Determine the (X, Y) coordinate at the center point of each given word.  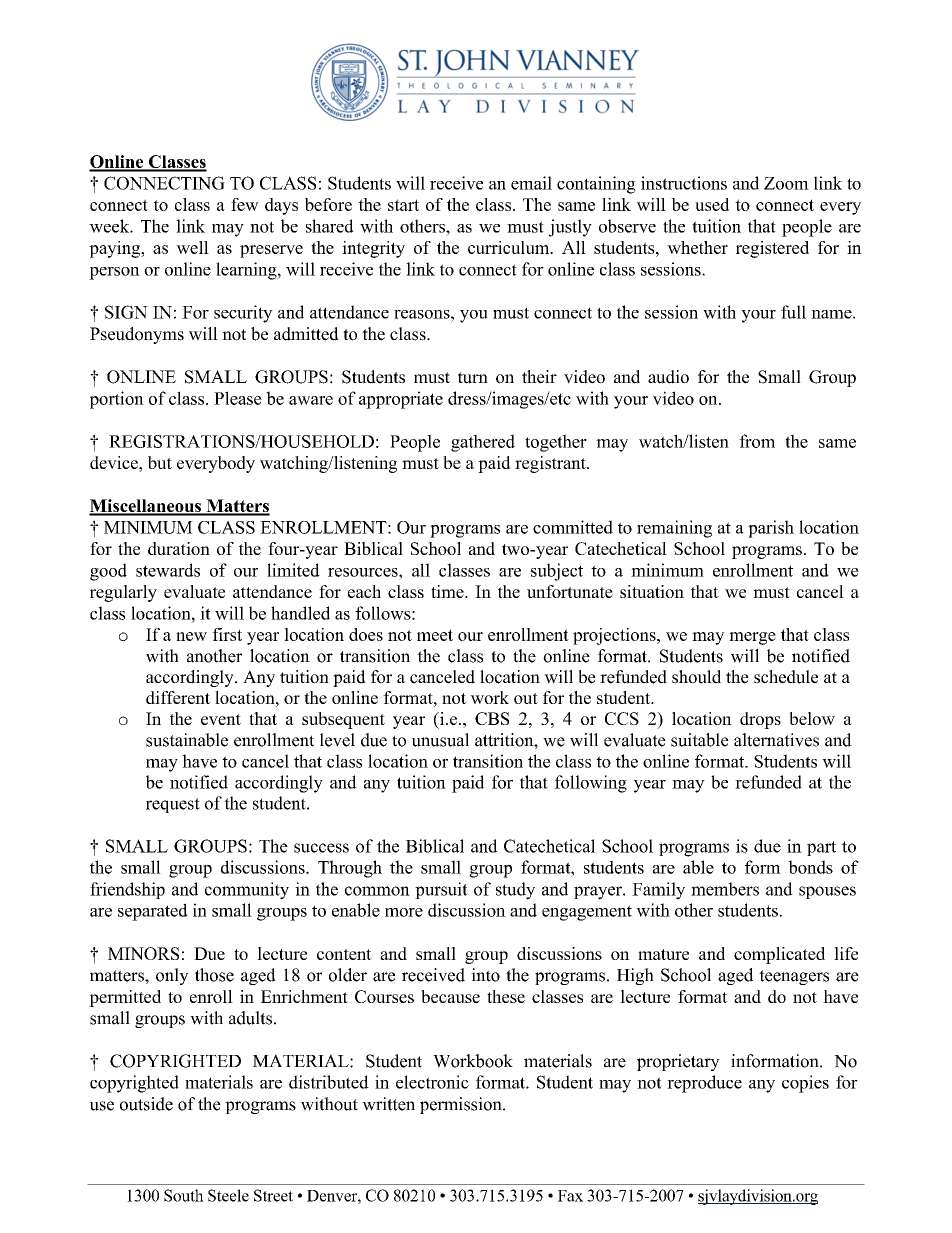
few (245, 204)
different (178, 697)
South (184, 1195)
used (712, 204)
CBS (492, 718)
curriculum (510, 247)
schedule (786, 677)
